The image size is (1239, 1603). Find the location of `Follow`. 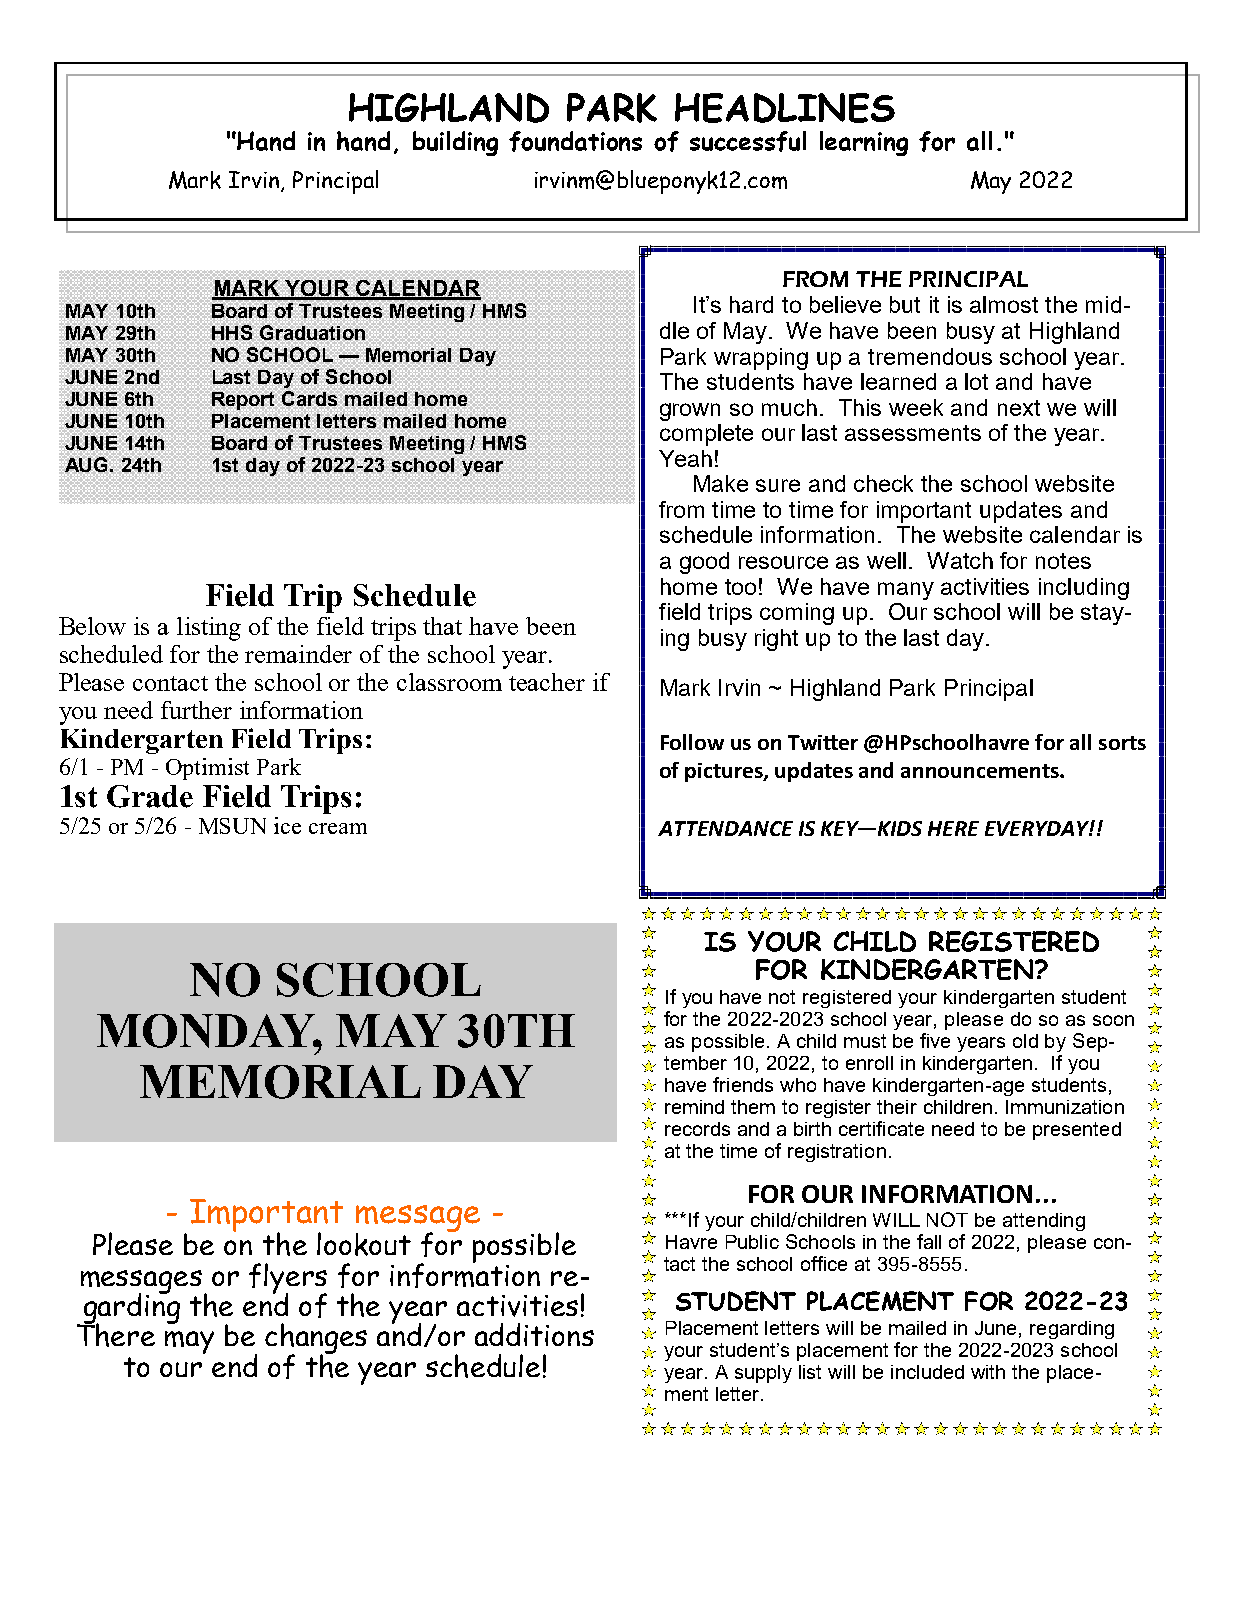

Follow is located at coordinates (692, 742).
